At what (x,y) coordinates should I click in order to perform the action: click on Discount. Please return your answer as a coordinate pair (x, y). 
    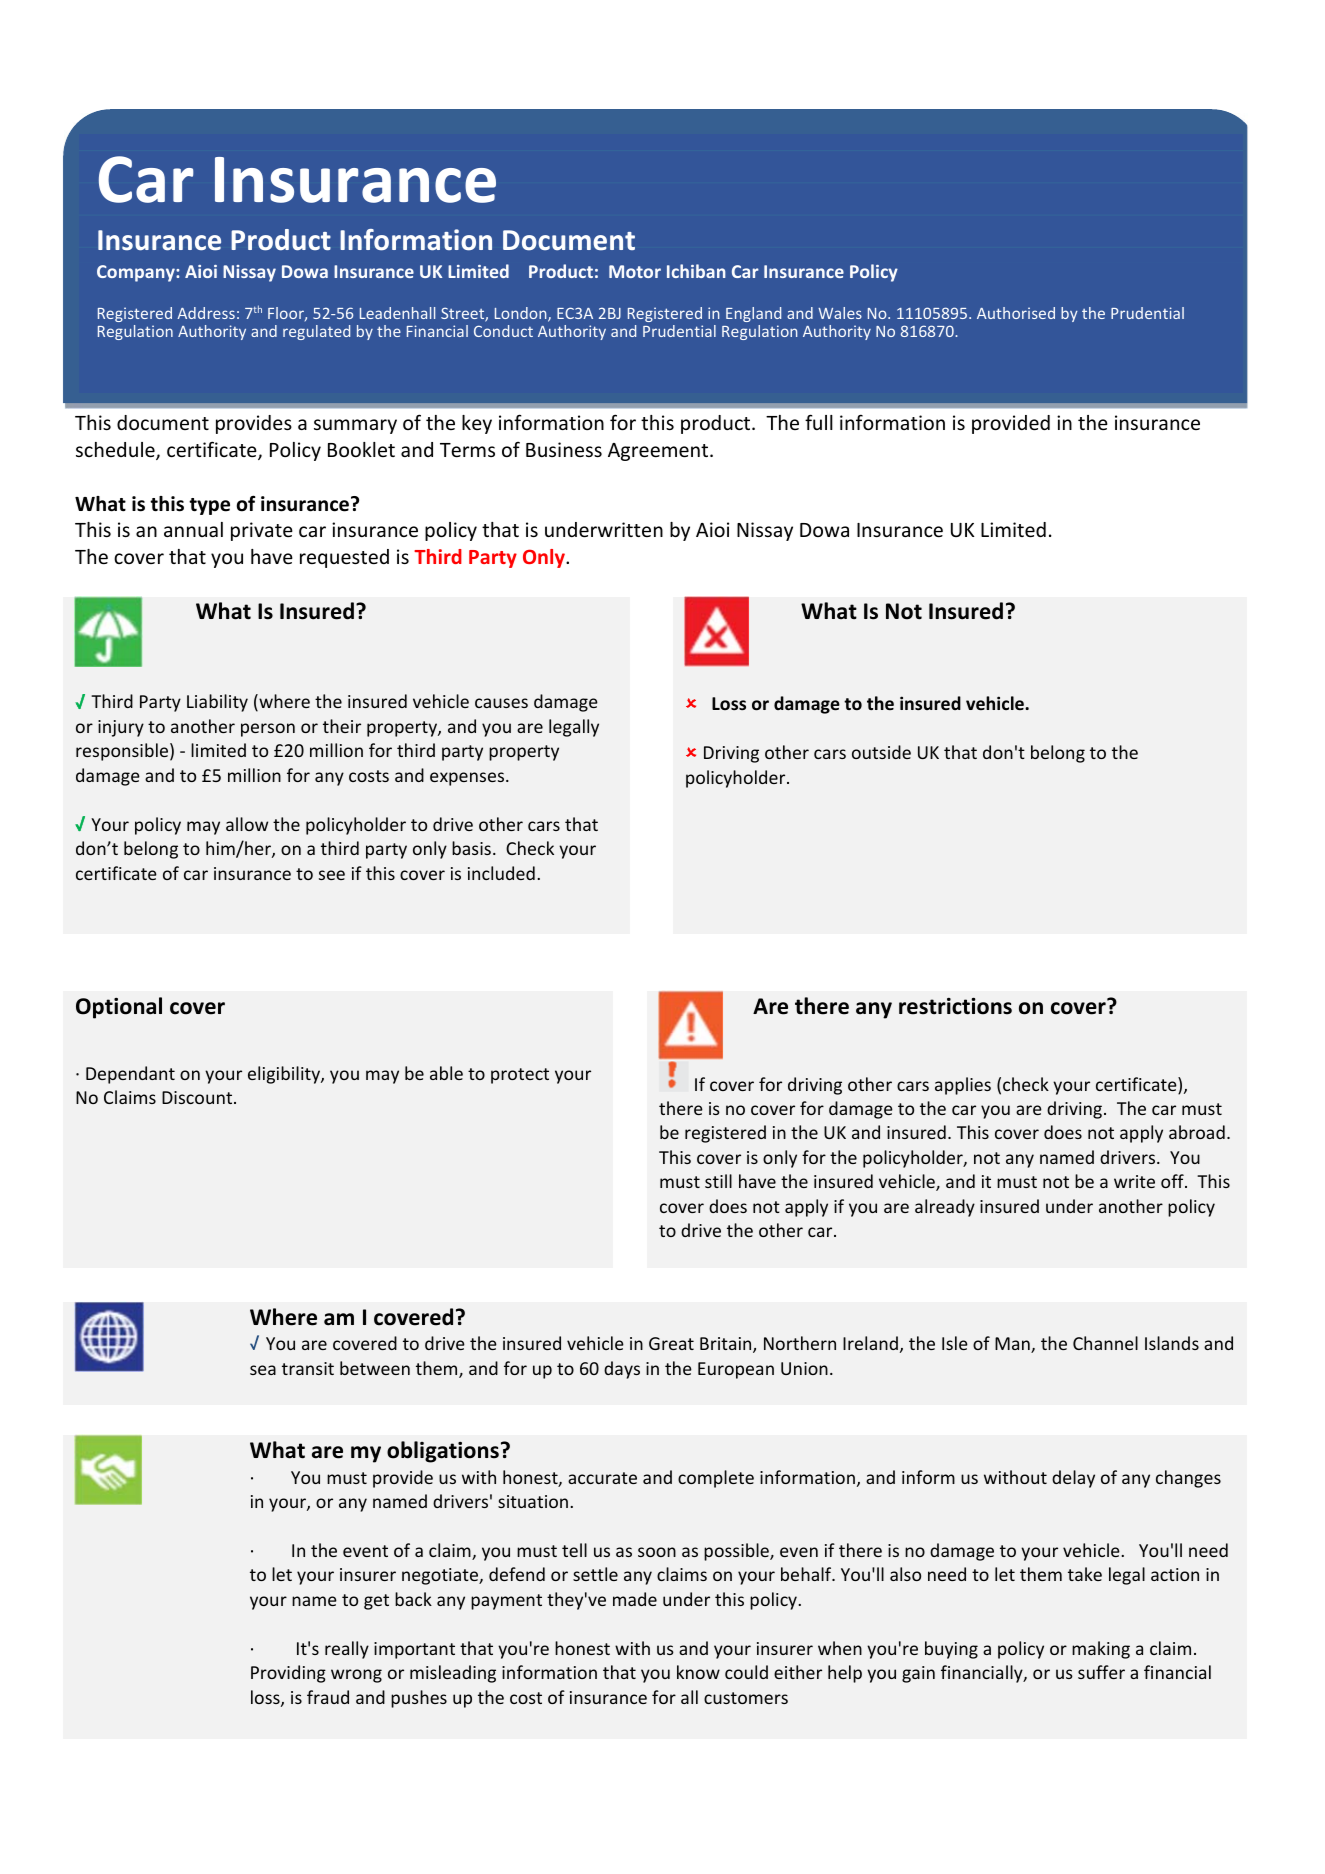
    Looking at the image, I should click on (198, 1097).
